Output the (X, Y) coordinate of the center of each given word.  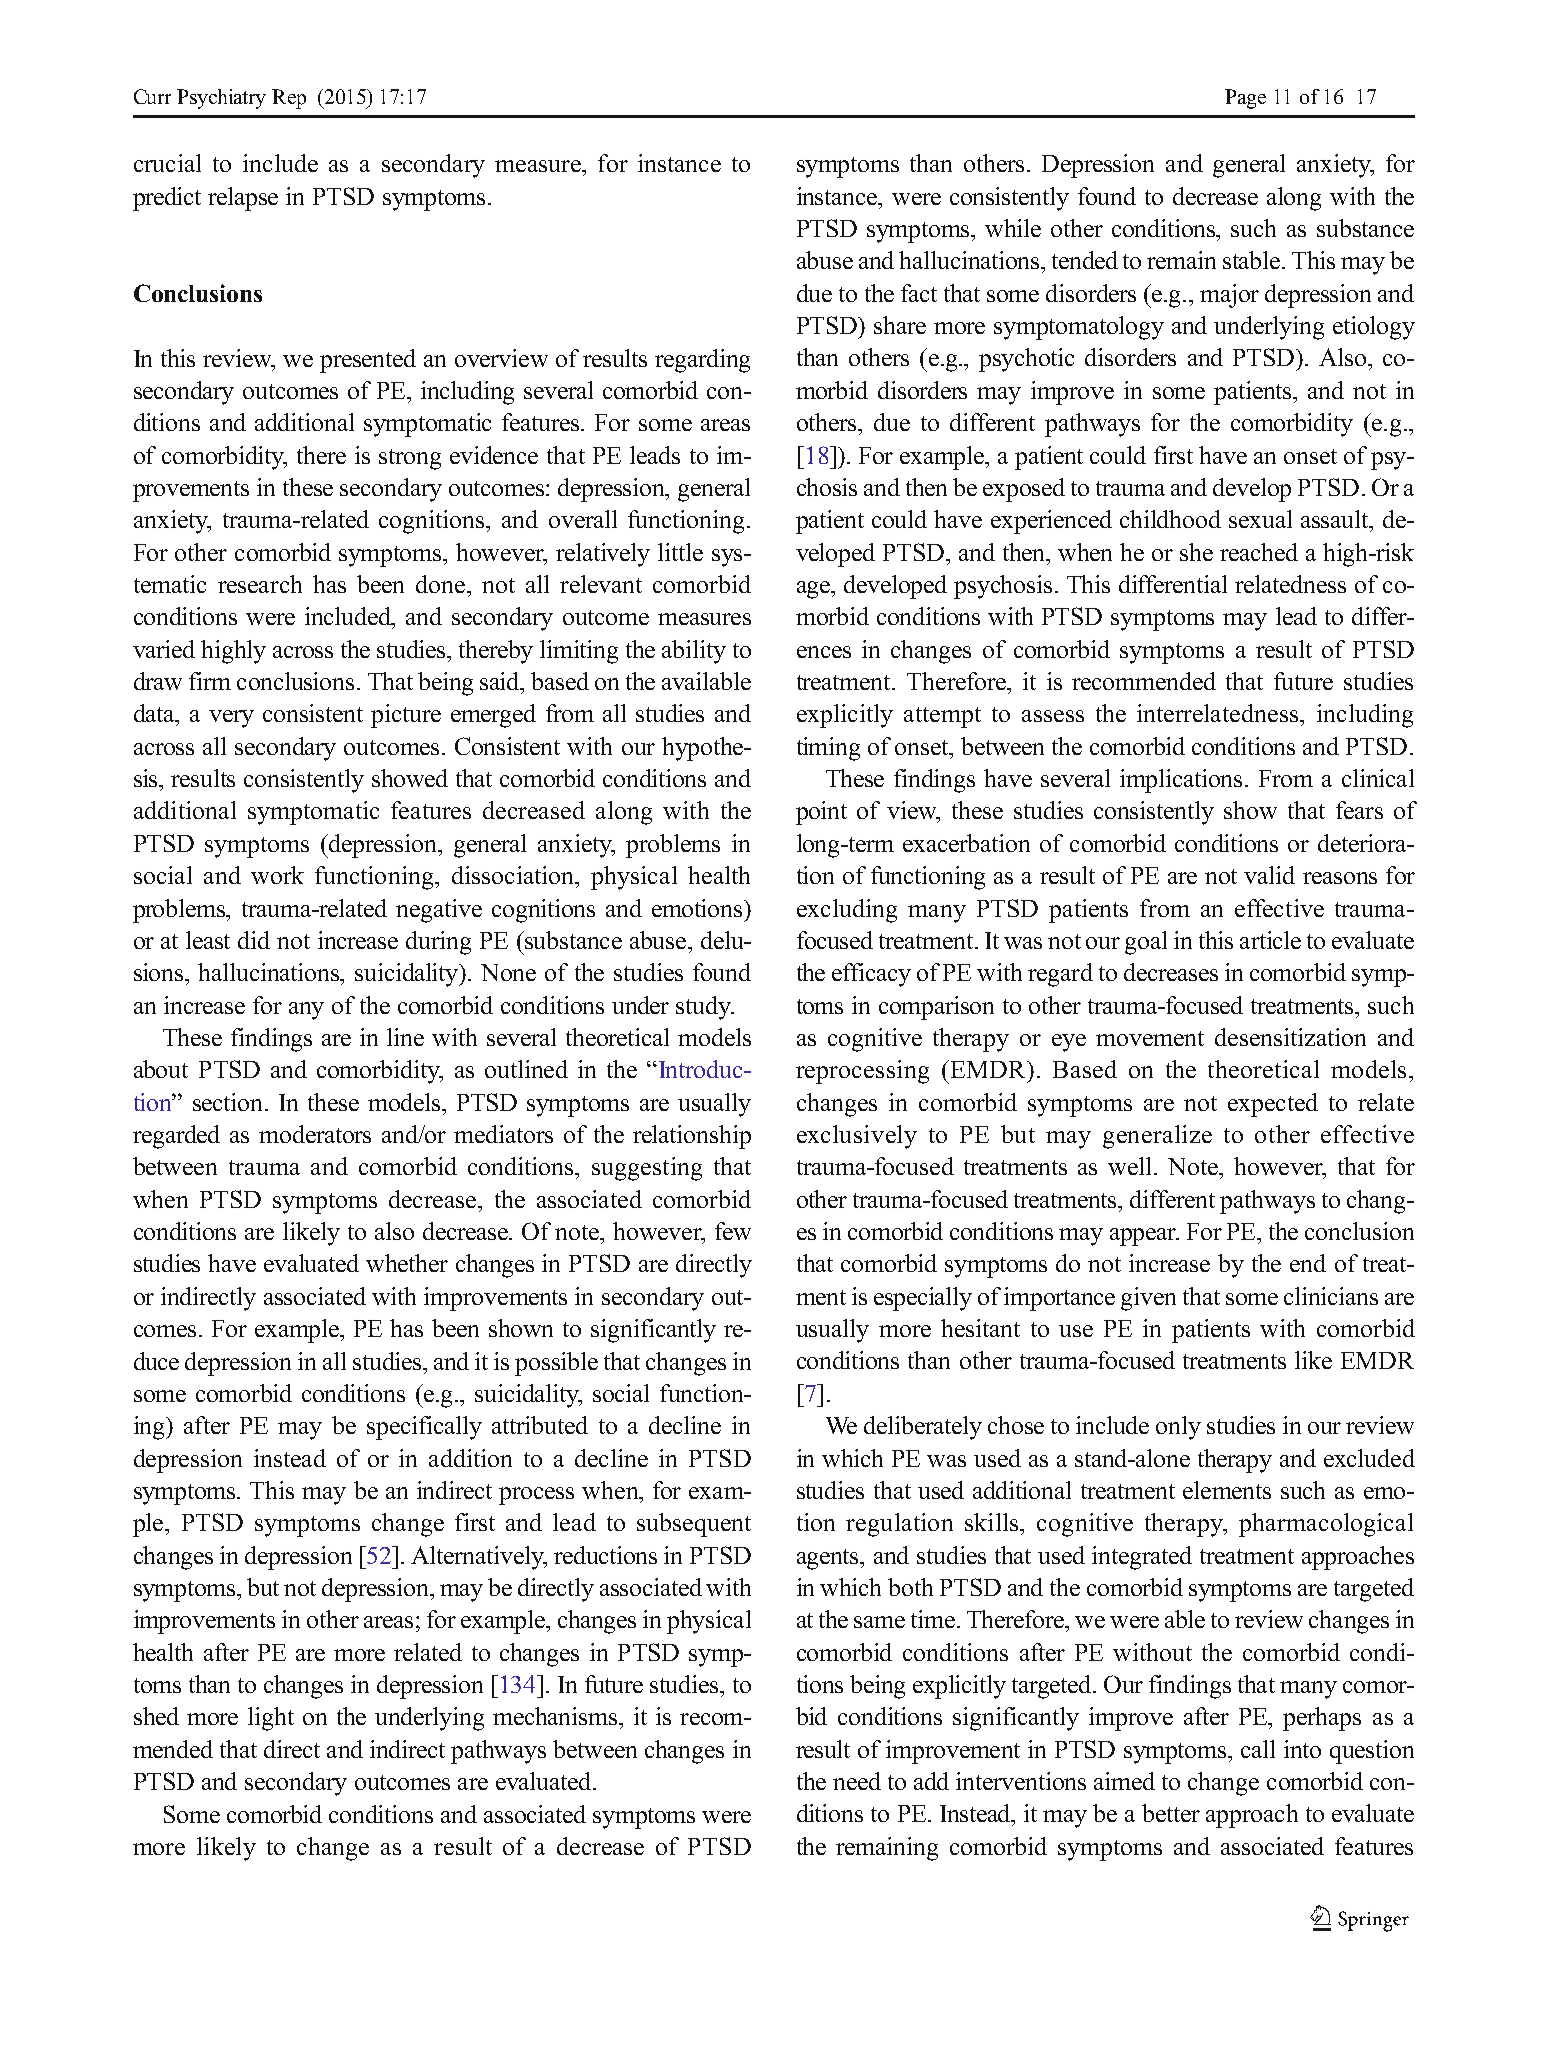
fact (919, 293)
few (733, 1231)
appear (1144, 1237)
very (231, 719)
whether (407, 1263)
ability (694, 652)
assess (1053, 716)
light (271, 1719)
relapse (243, 199)
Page (1245, 99)
